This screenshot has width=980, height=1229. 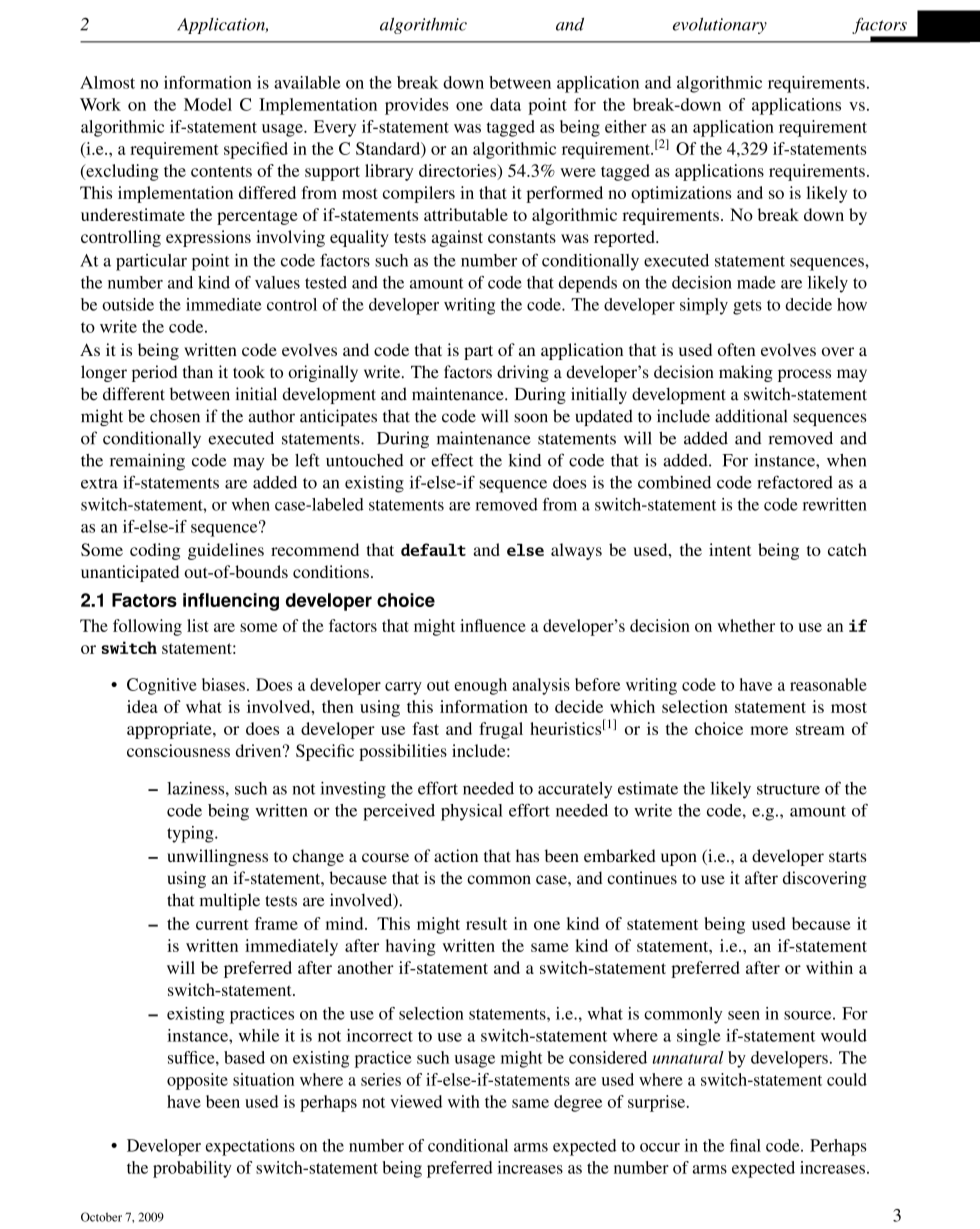 What do you see at coordinates (746, 625) in the screenshot?
I see `whether` at bounding box center [746, 625].
